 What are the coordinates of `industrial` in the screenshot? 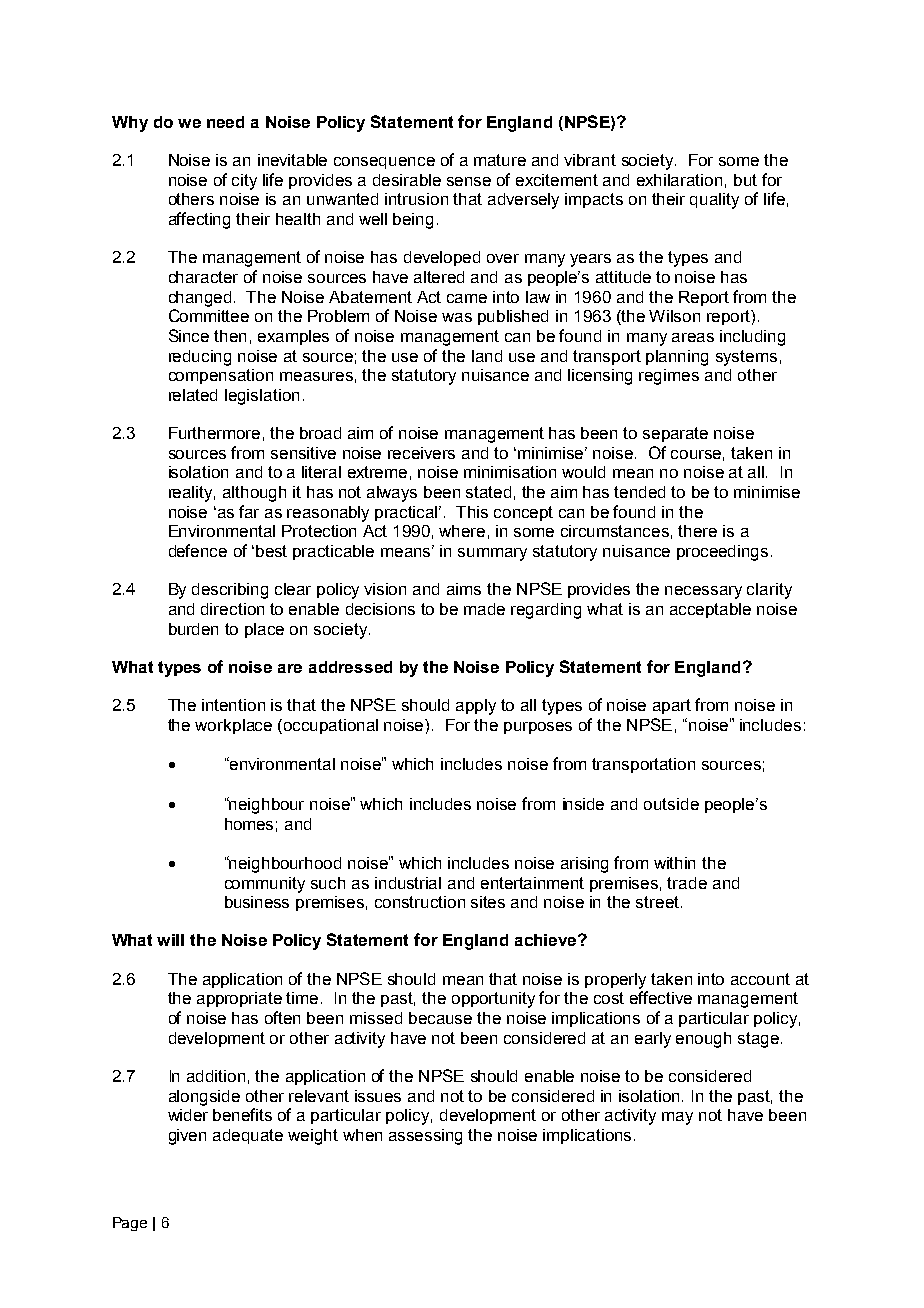 It's located at (408, 883).
